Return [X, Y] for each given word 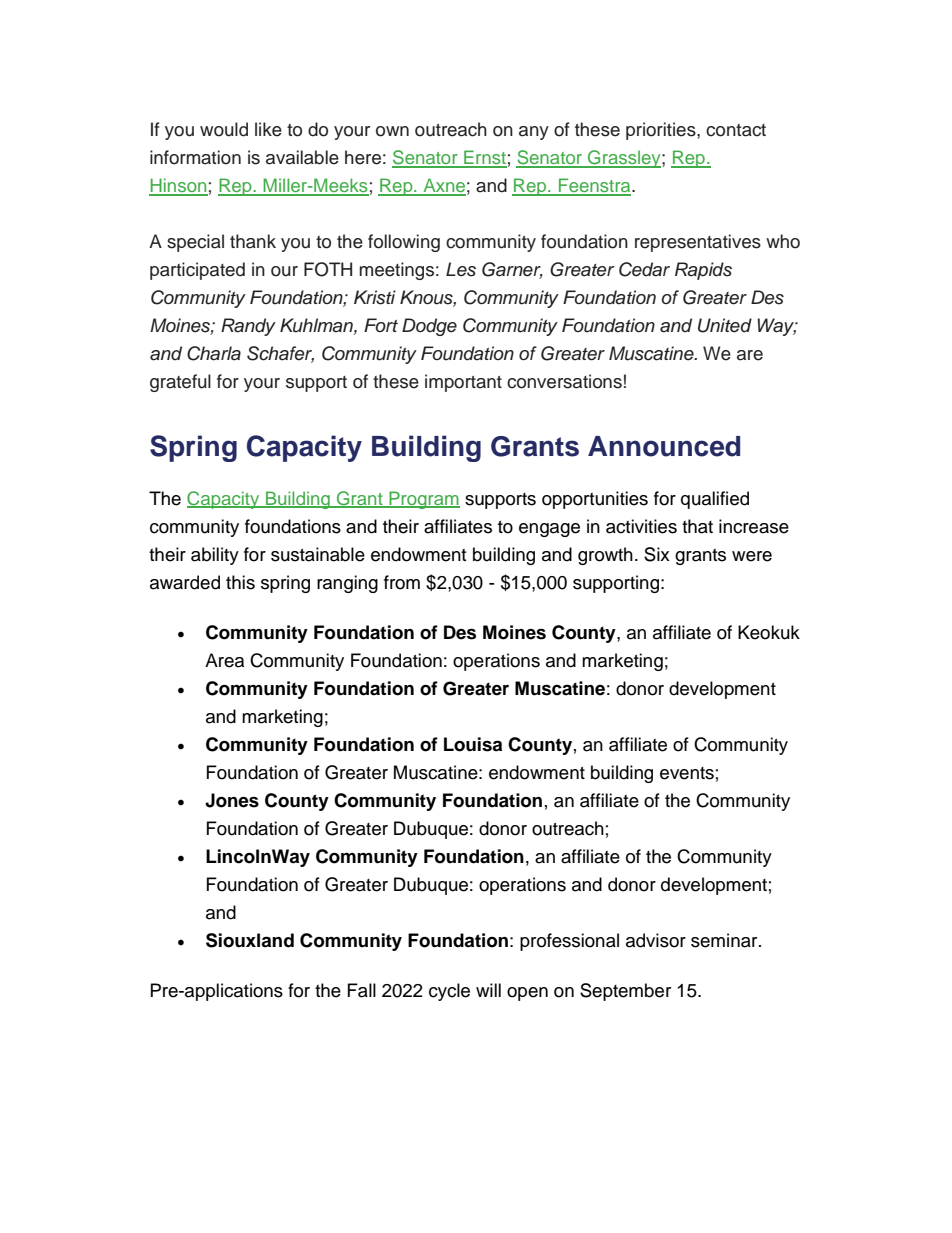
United [725, 325]
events [687, 773]
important [463, 383]
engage [549, 530]
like [268, 129]
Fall [362, 990]
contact [736, 130]
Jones [232, 800]
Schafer [280, 354]
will [488, 990]
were [752, 556]
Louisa [473, 744]
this [240, 582]
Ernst [484, 158]
